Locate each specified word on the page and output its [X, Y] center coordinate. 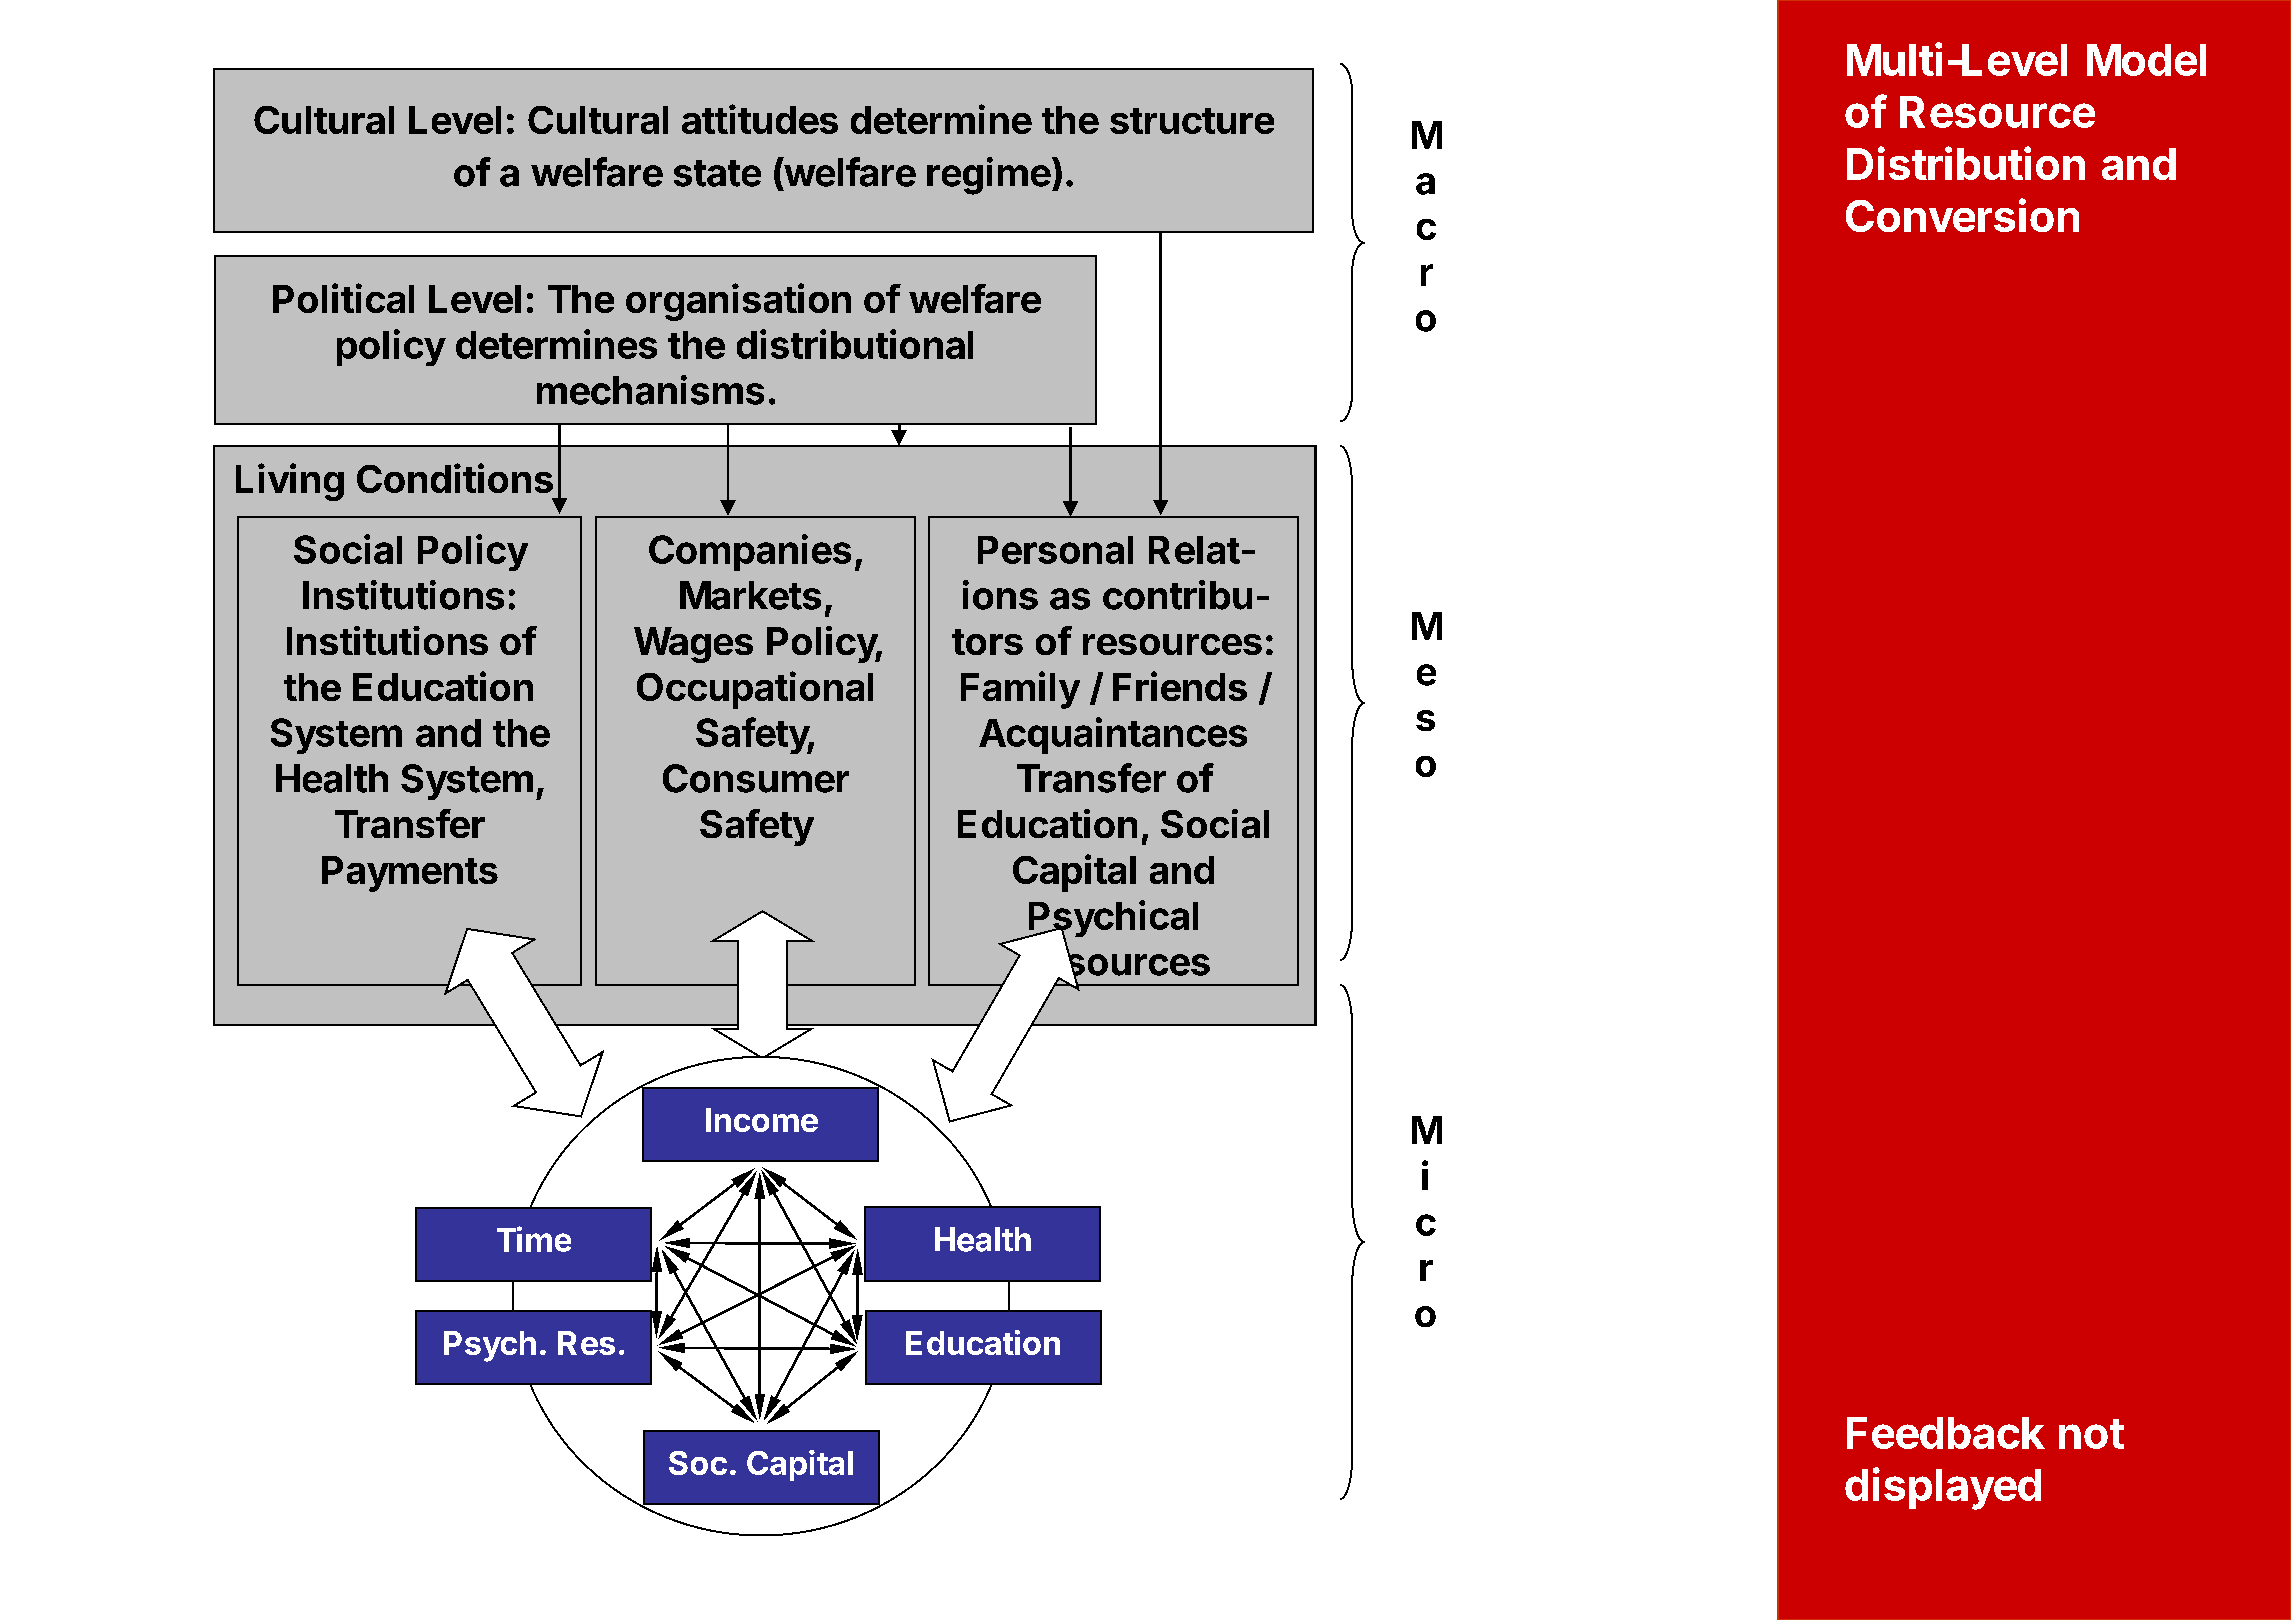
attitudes [760, 119]
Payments [410, 874]
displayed [1943, 1488]
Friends [1180, 686]
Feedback [1946, 1433]
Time [534, 1239]
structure [1192, 121]
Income [762, 1120]
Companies [750, 552]
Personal [1055, 550]
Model [2146, 60]
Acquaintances [1113, 735]
